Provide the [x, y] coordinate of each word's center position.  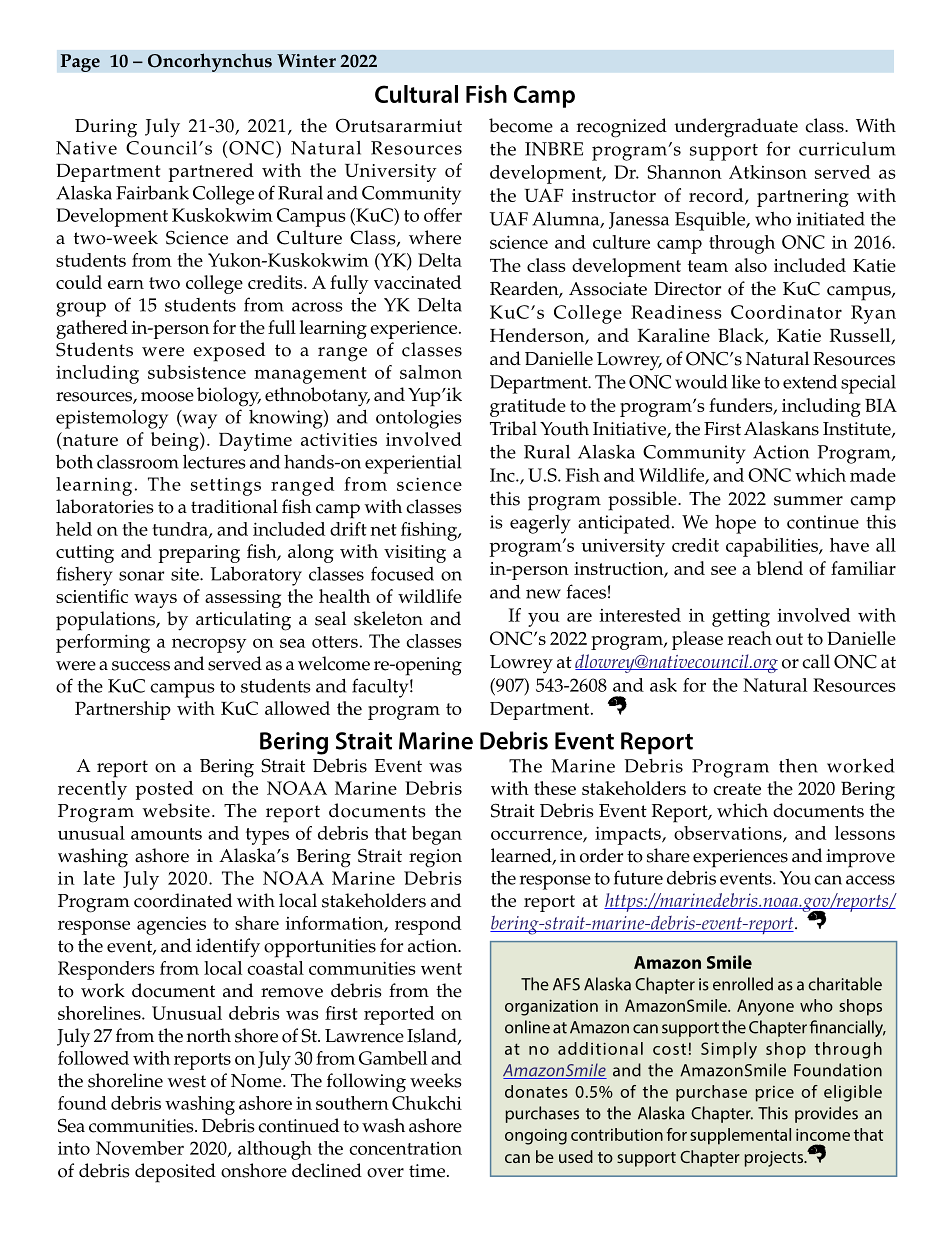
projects [774, 1159]
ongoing [536, 1137]
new [543, 594]
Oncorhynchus [209, 62]
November [140, 1148]
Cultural [416, 94]
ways [155, 601]
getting [741, 618]
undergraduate [736, 128]
